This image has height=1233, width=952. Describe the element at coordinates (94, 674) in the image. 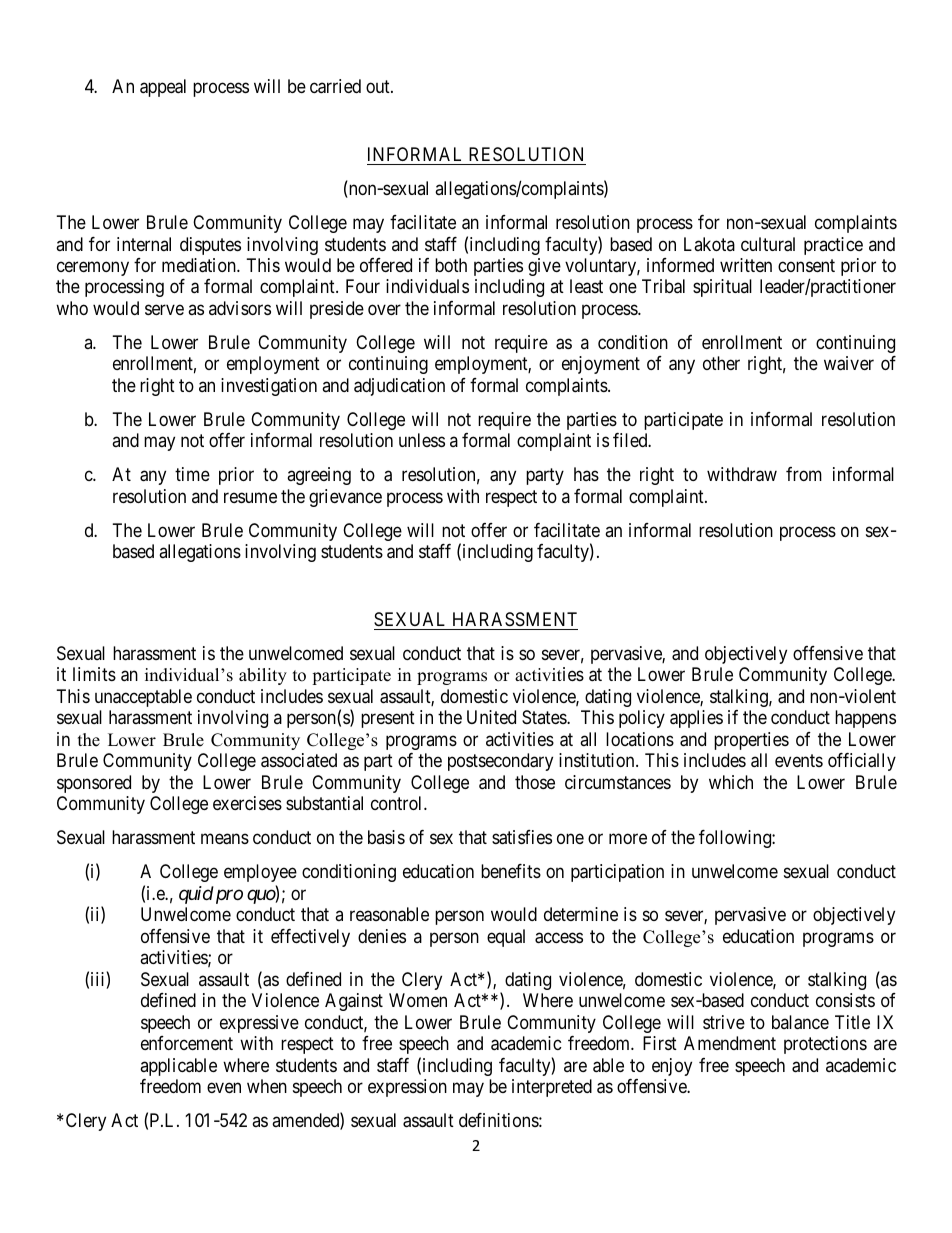

I see `limits` at that location.
